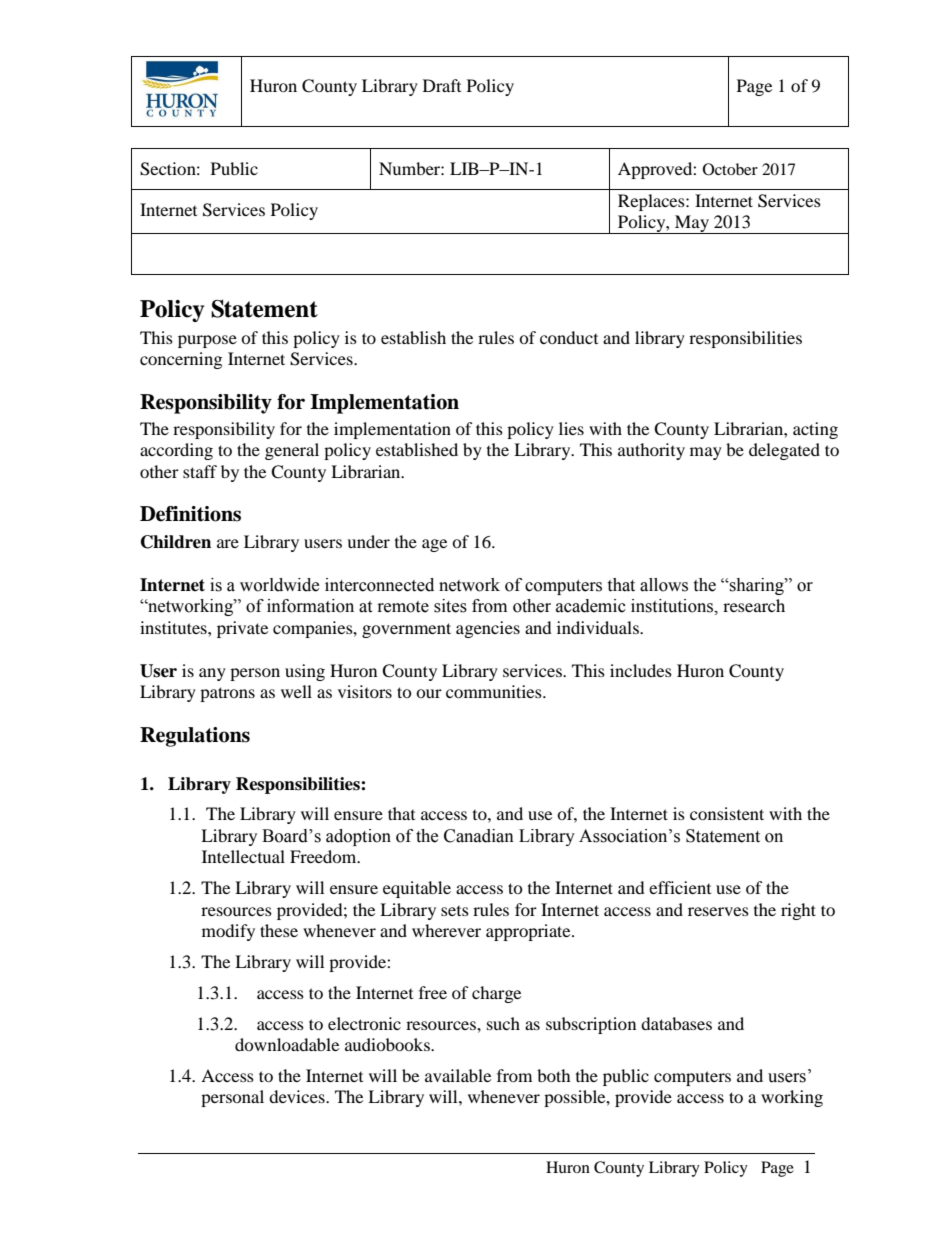  What do you see at coordinates (287, 1044) in the document?
I see `downloadable` at bounding box center [287, 1044].
